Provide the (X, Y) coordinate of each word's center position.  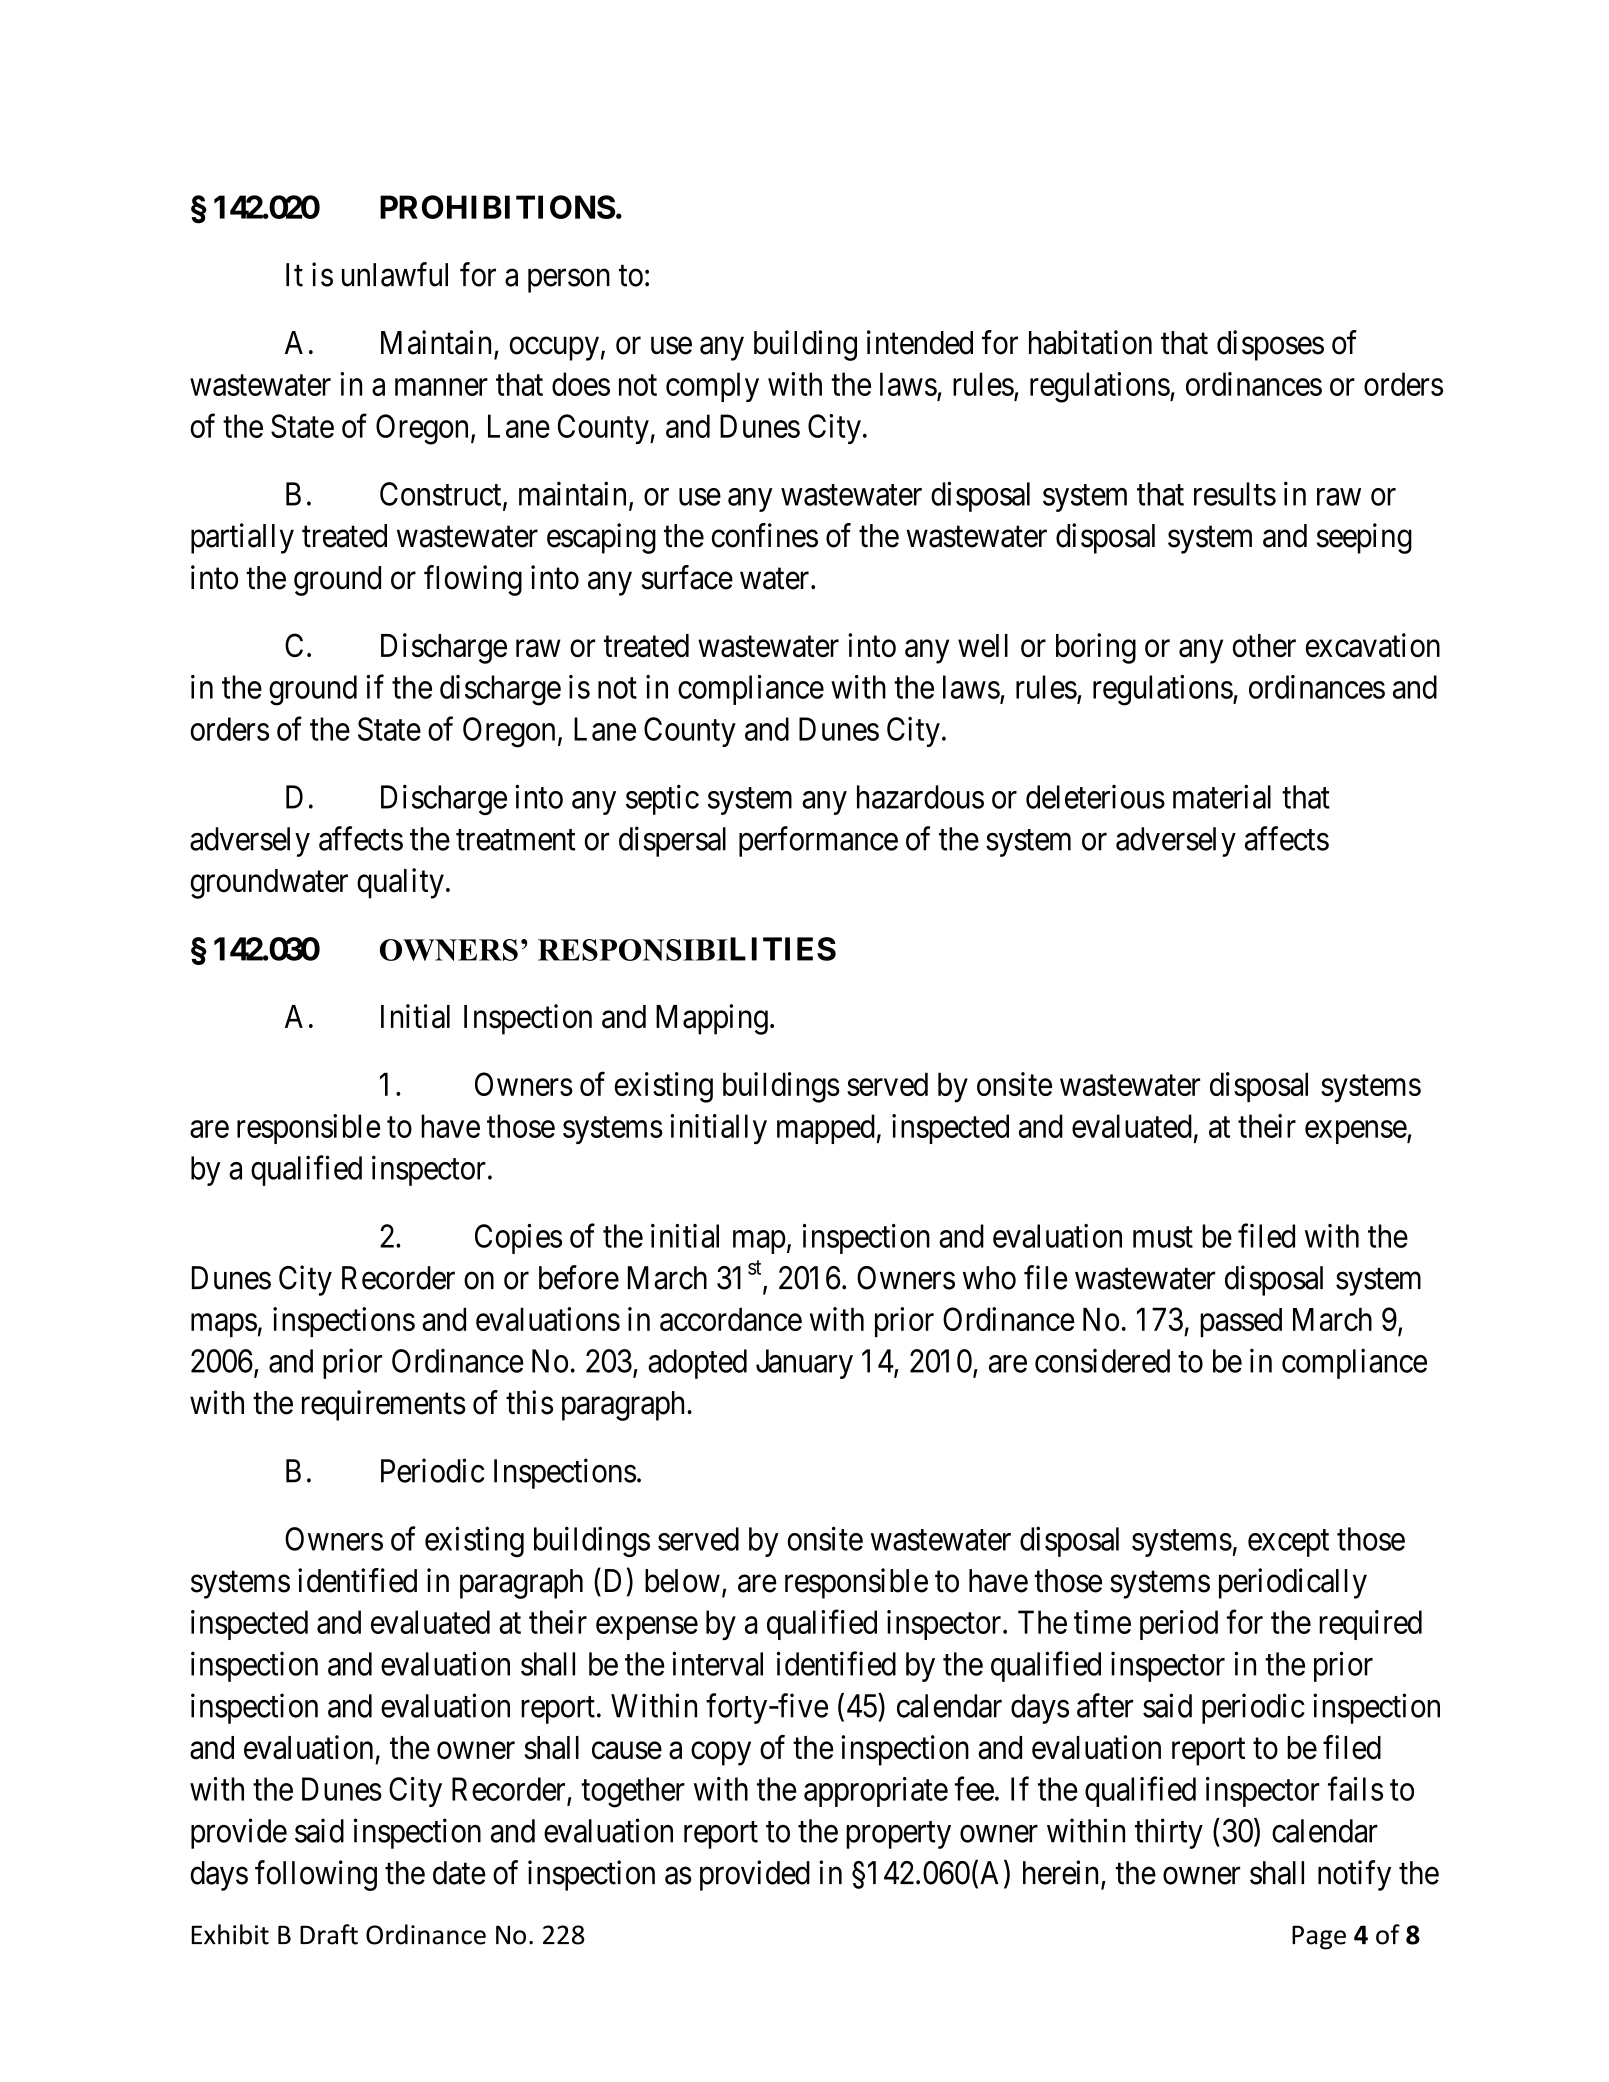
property (898, 1835)
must (1163, 1237)
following (316, 1875)
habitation (1090, 342)
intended (920, 342)
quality (400, 883)
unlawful (395, 274)
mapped (826, 1129)
